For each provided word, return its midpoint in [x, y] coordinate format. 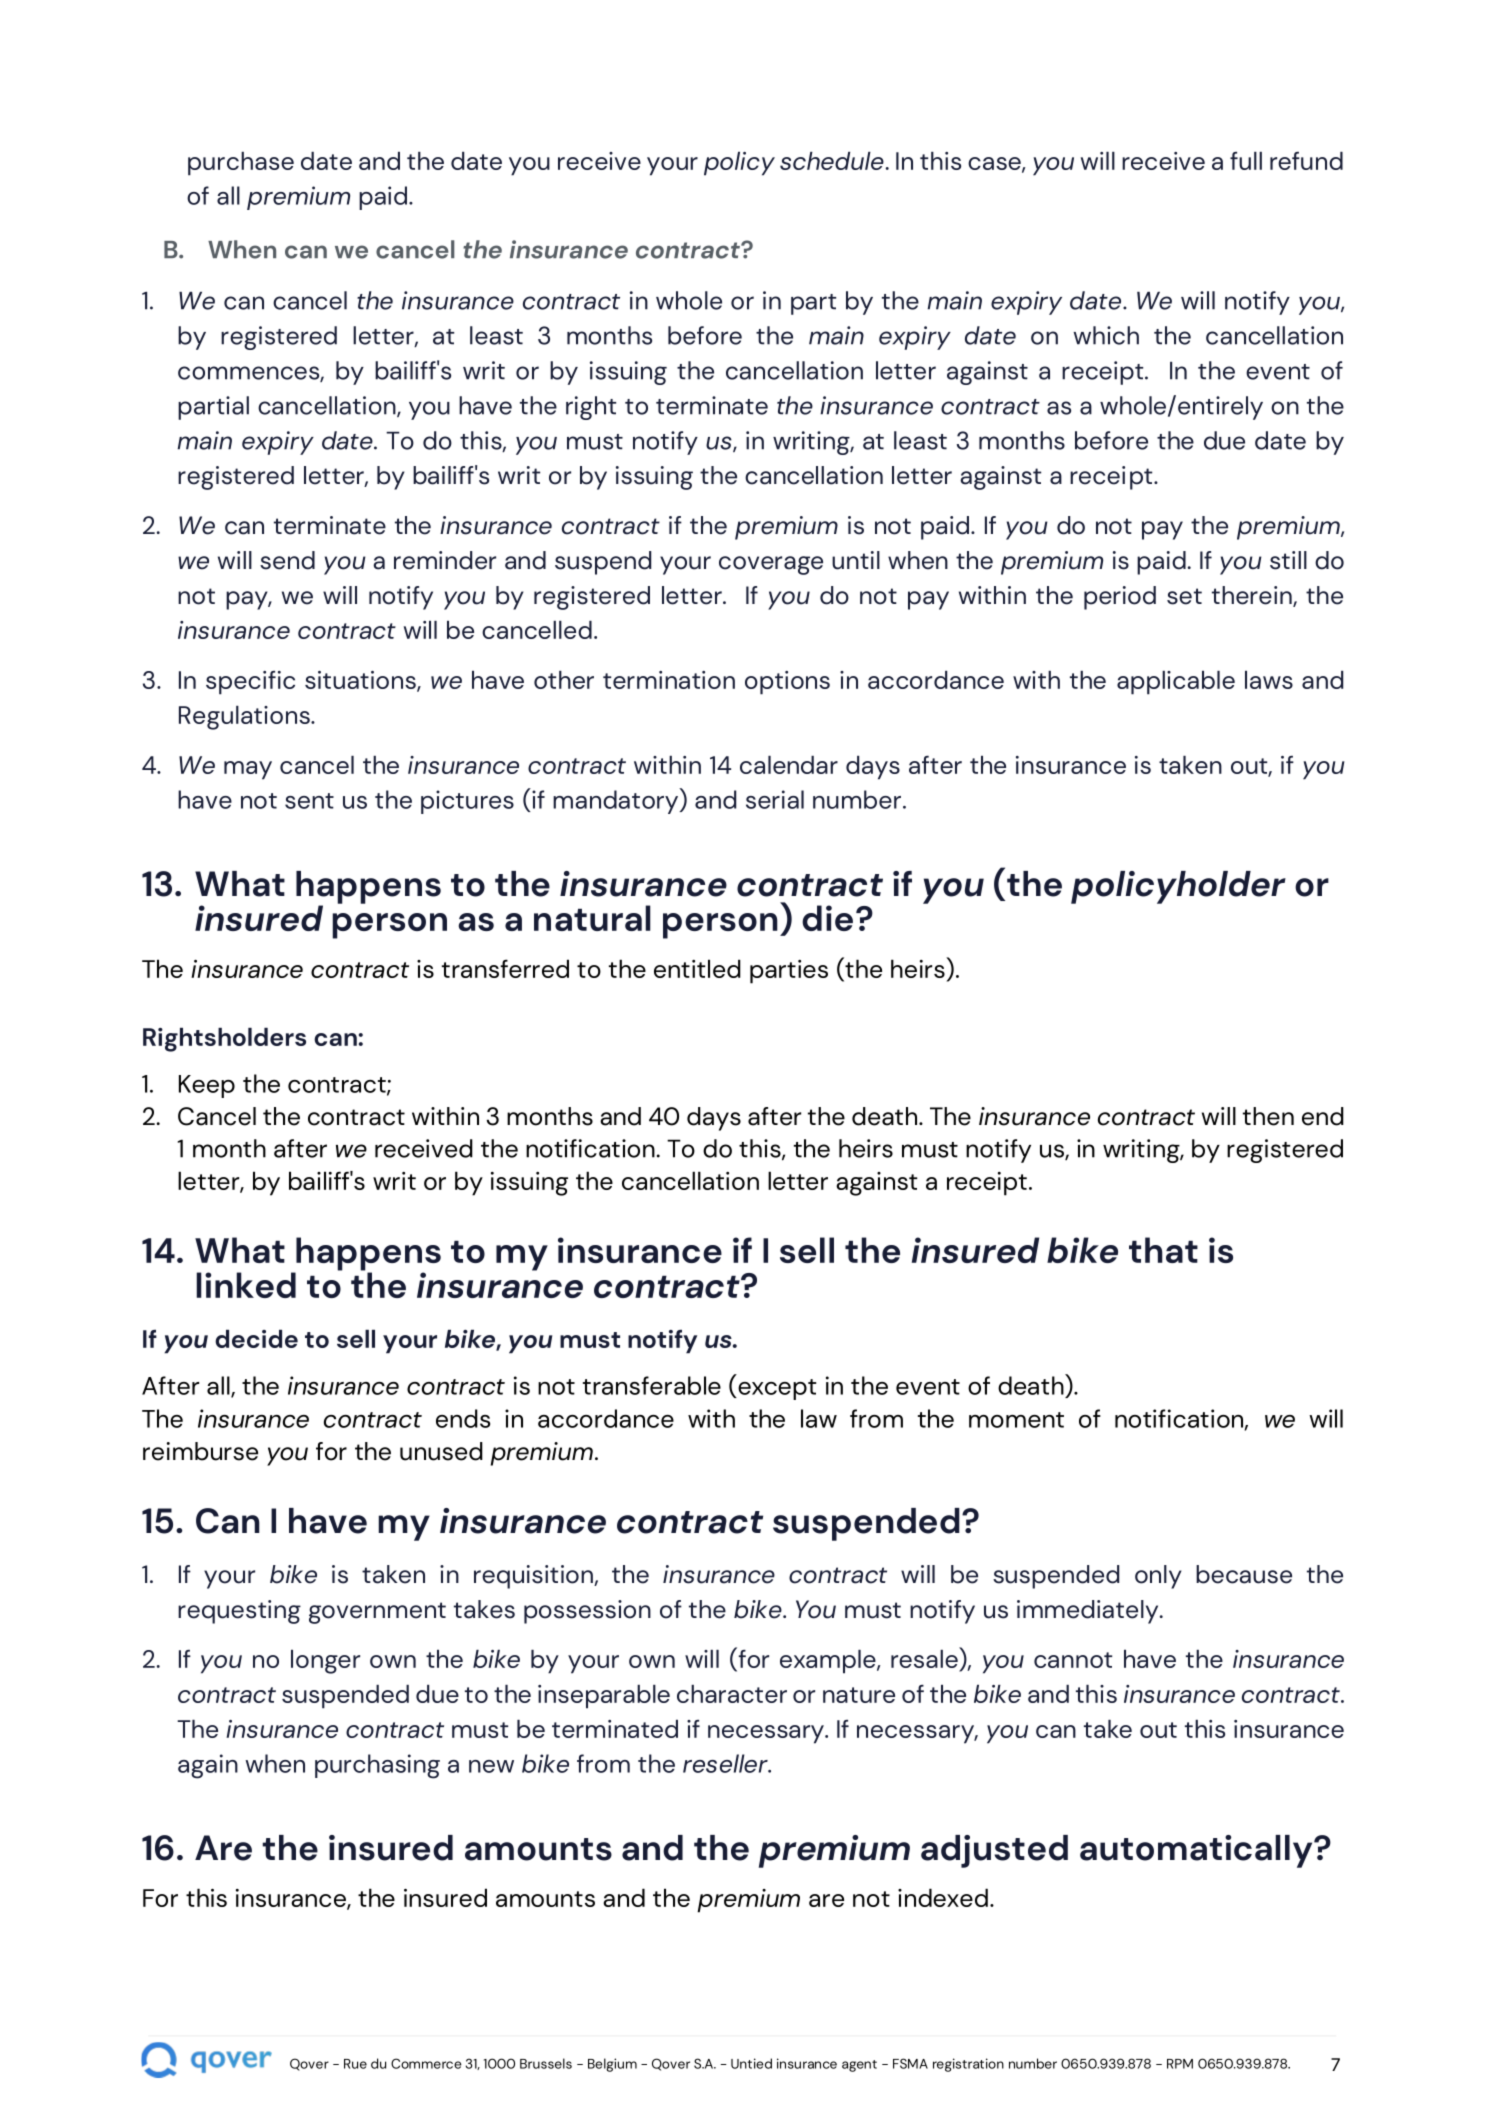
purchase [241, 164]
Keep [207, 1086]
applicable [1176, 683]
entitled [697, 968]
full [1246, 161]
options [787, 683]
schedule [833, 161]
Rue [355, 2064]
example [829, 1662]
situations [361, 681]
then [1268, 1116]
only [1158, 1577]
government [377, 1613]
